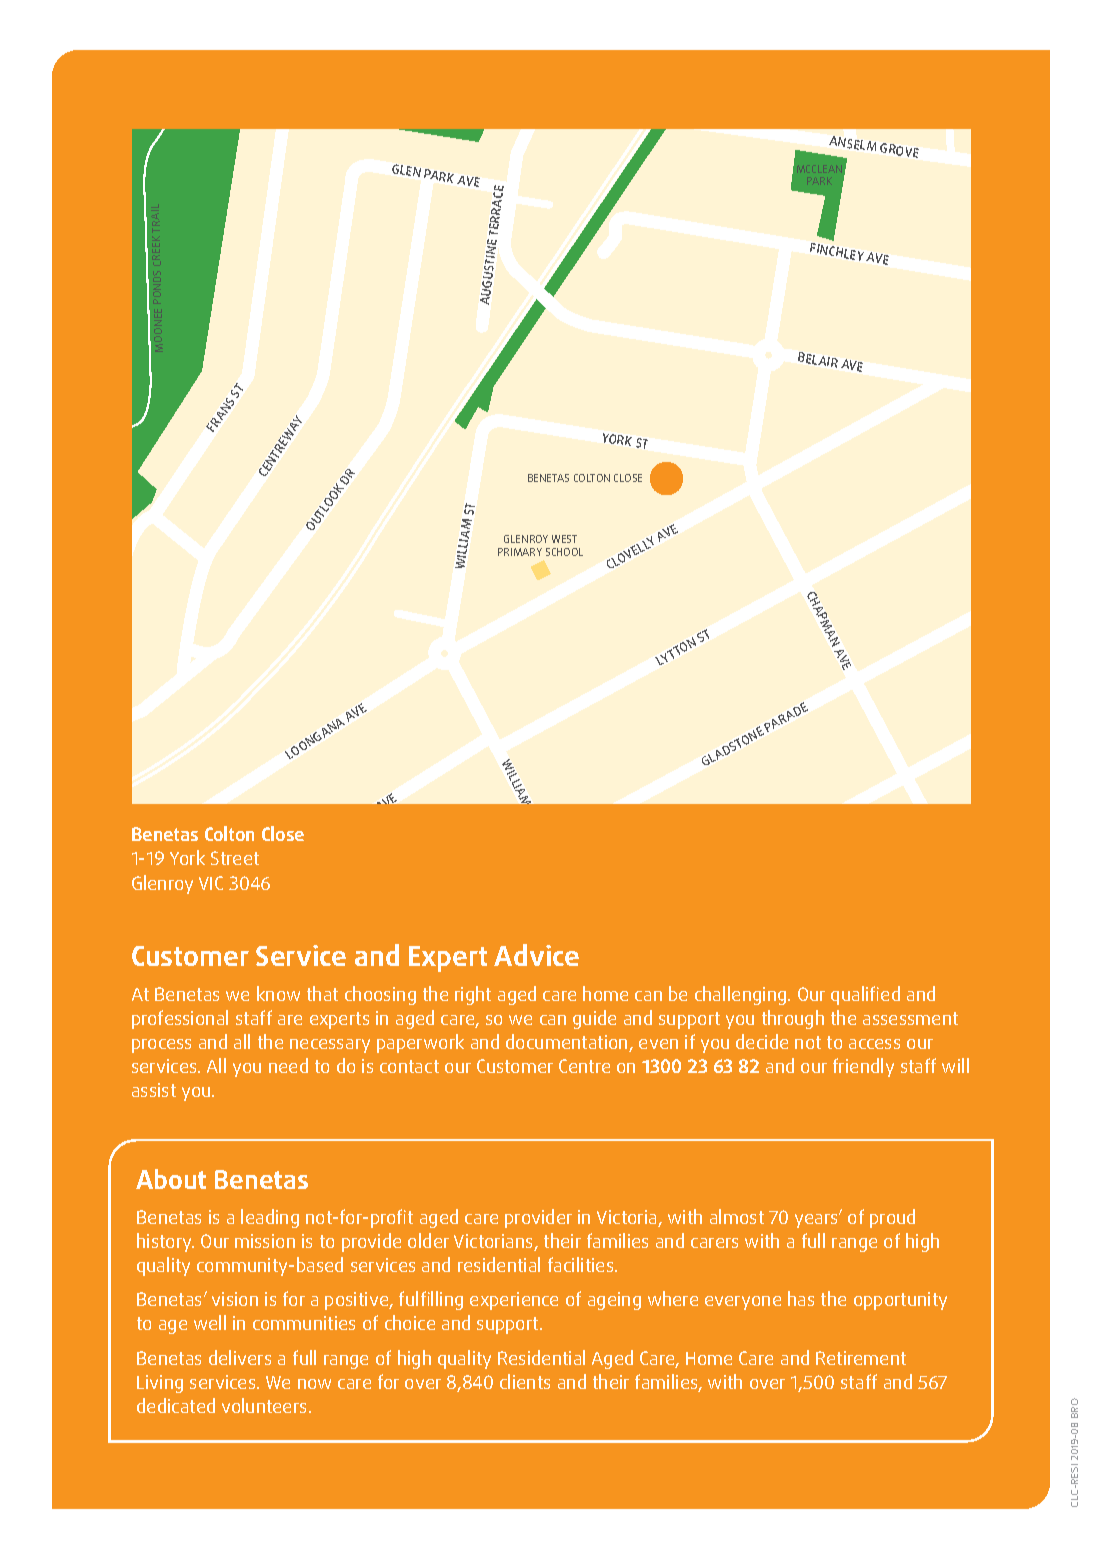  I want to click on clients, so click(525, 1381).
